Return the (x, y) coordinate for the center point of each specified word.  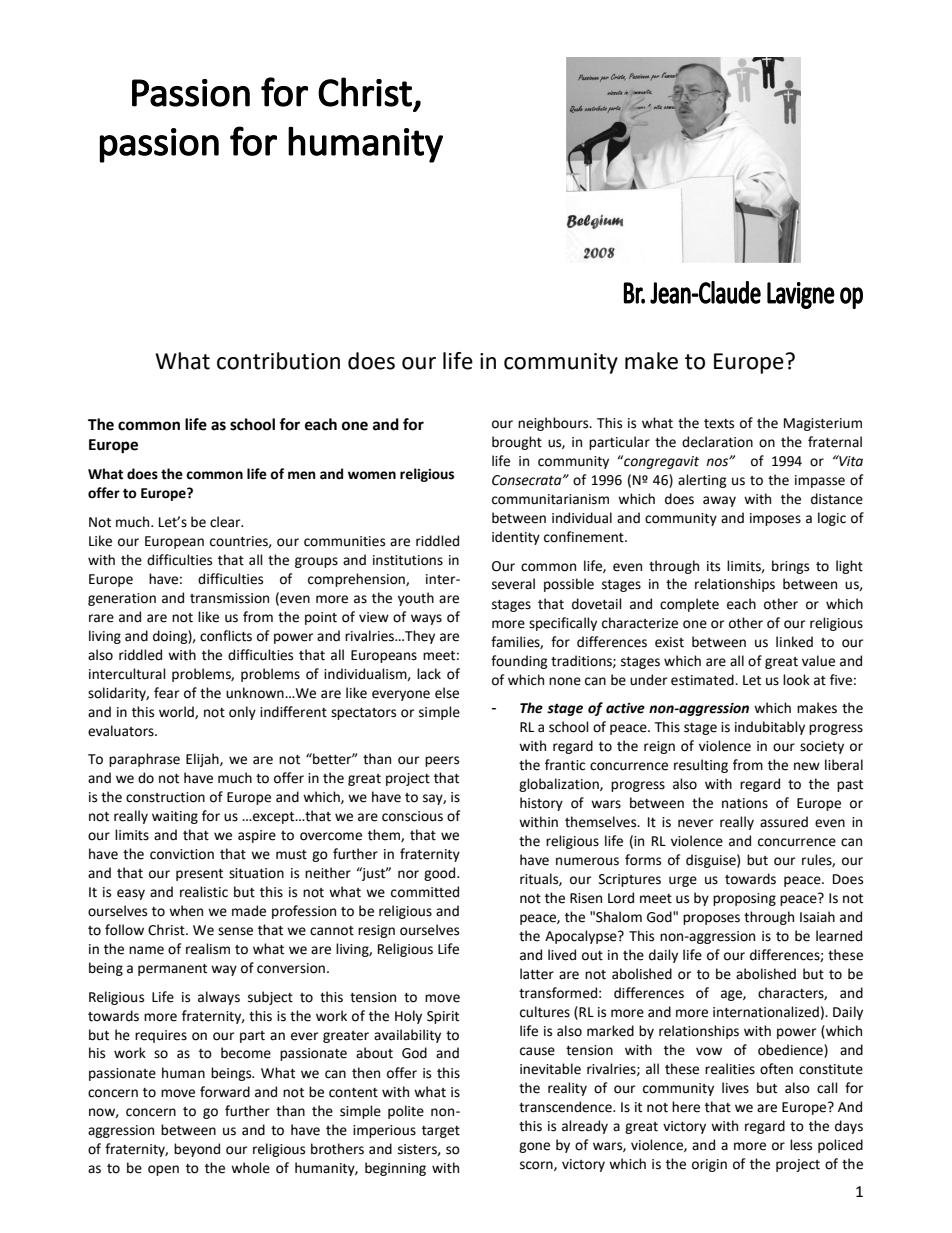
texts (719, 424)
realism (208, 949)
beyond (197, 1150)
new (807, 766)
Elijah (203, 760)
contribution (278, 361)
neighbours (554, 424)
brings (790, 567)
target (441, 1132)
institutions (408, 560)
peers (442, 761)
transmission (229, 598)
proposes (711, 919)
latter (537, 974)
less (801, 1145)
